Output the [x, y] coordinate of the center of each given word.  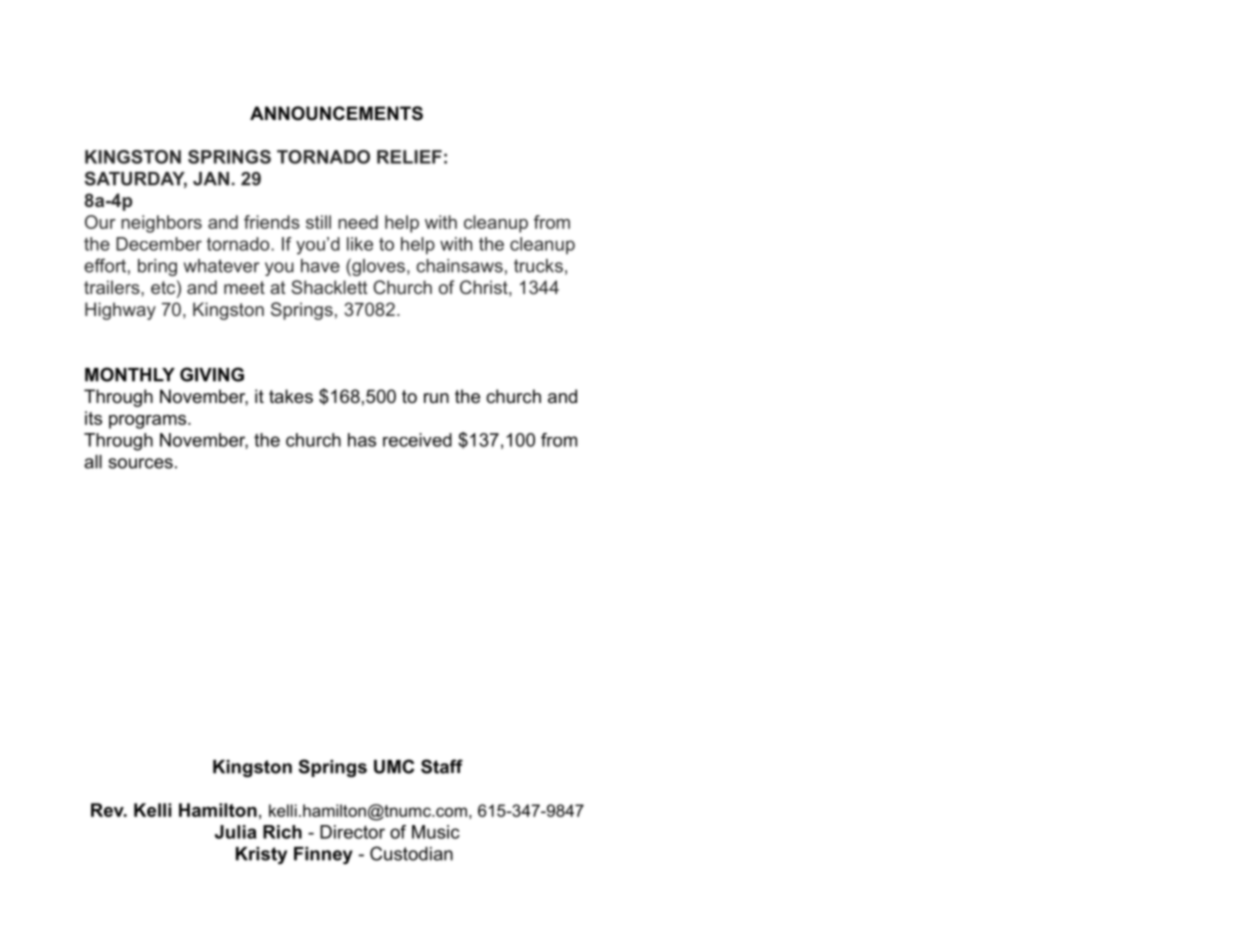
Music [436, 832]
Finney [323, 855]
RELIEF [409, 157]
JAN [211, 179]
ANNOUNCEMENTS [336, 113]
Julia [236, 832]
